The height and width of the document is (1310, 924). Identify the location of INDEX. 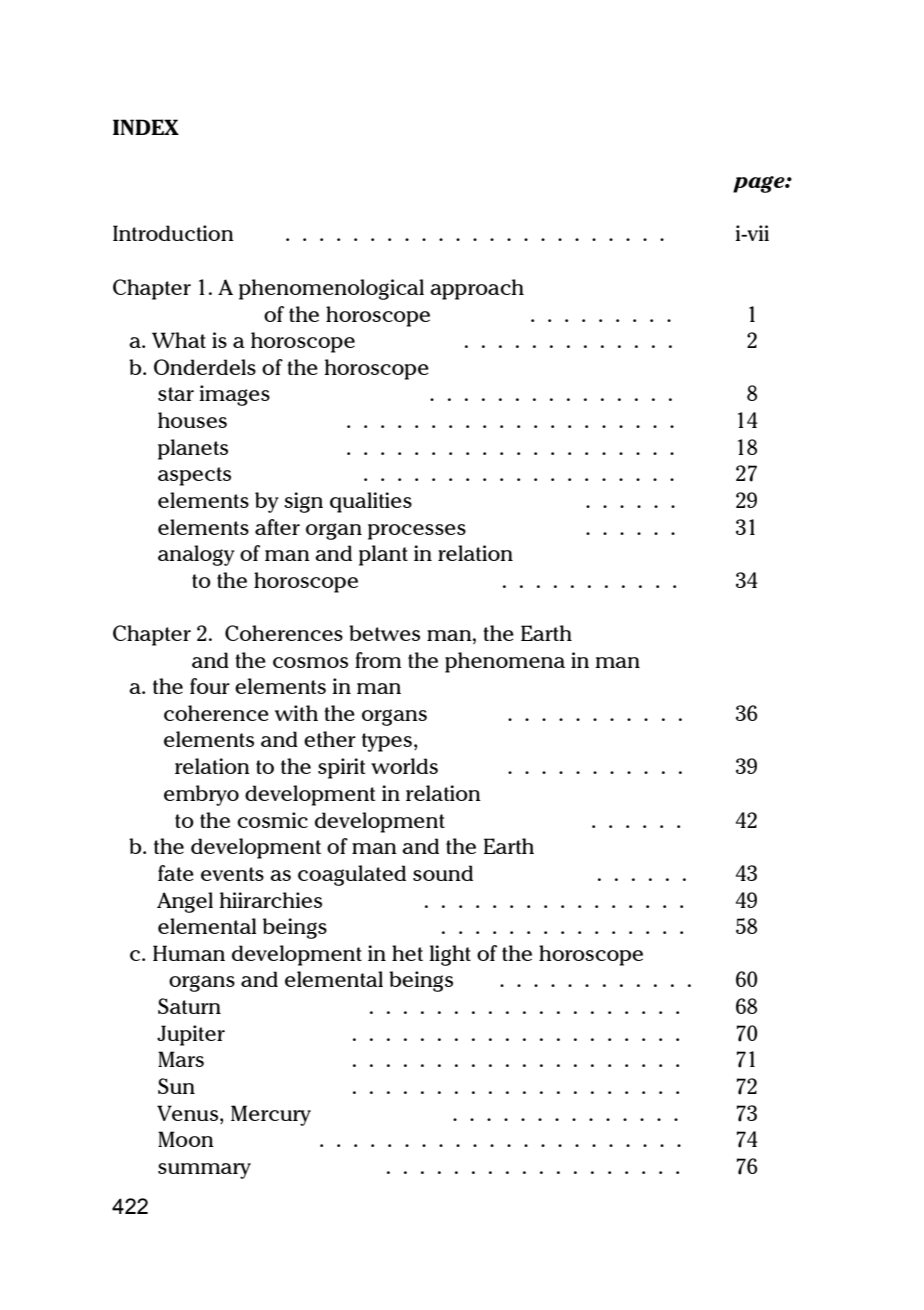
(146, 127).
